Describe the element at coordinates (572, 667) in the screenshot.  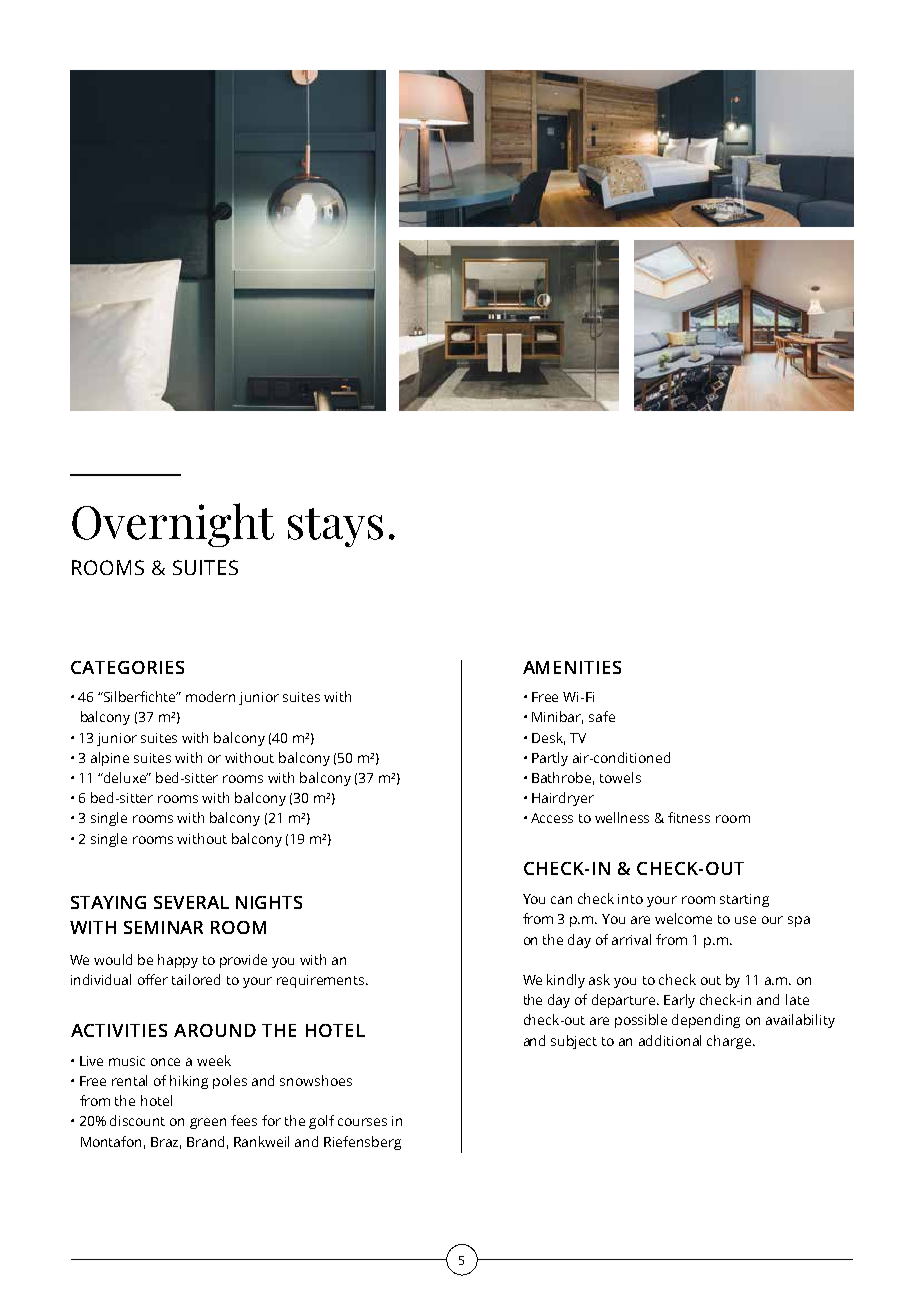
I see `AMENITIES` at that location.
